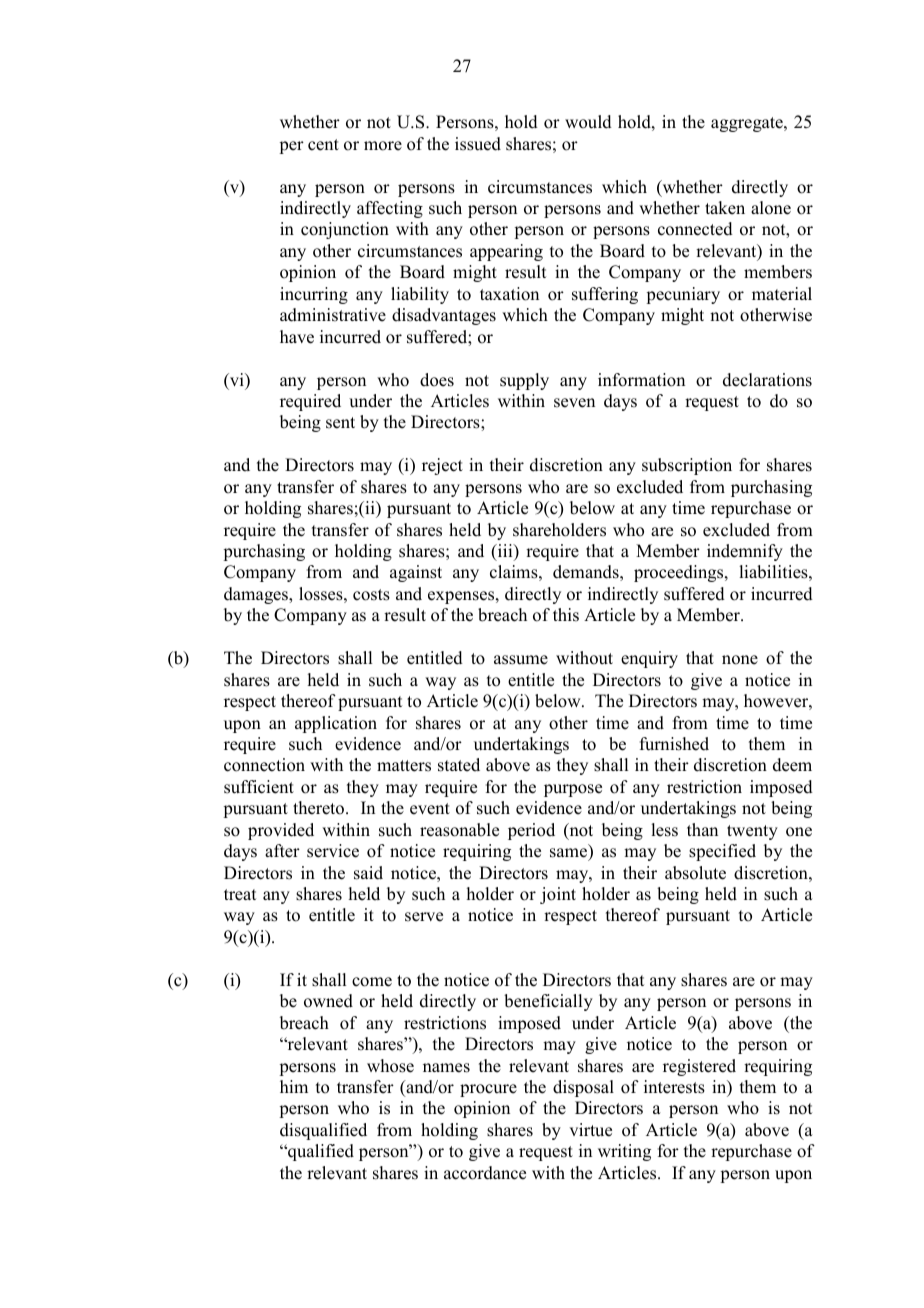 The width and height of the page is (924, 1308). I want to click on him, so click(294, 1086).
